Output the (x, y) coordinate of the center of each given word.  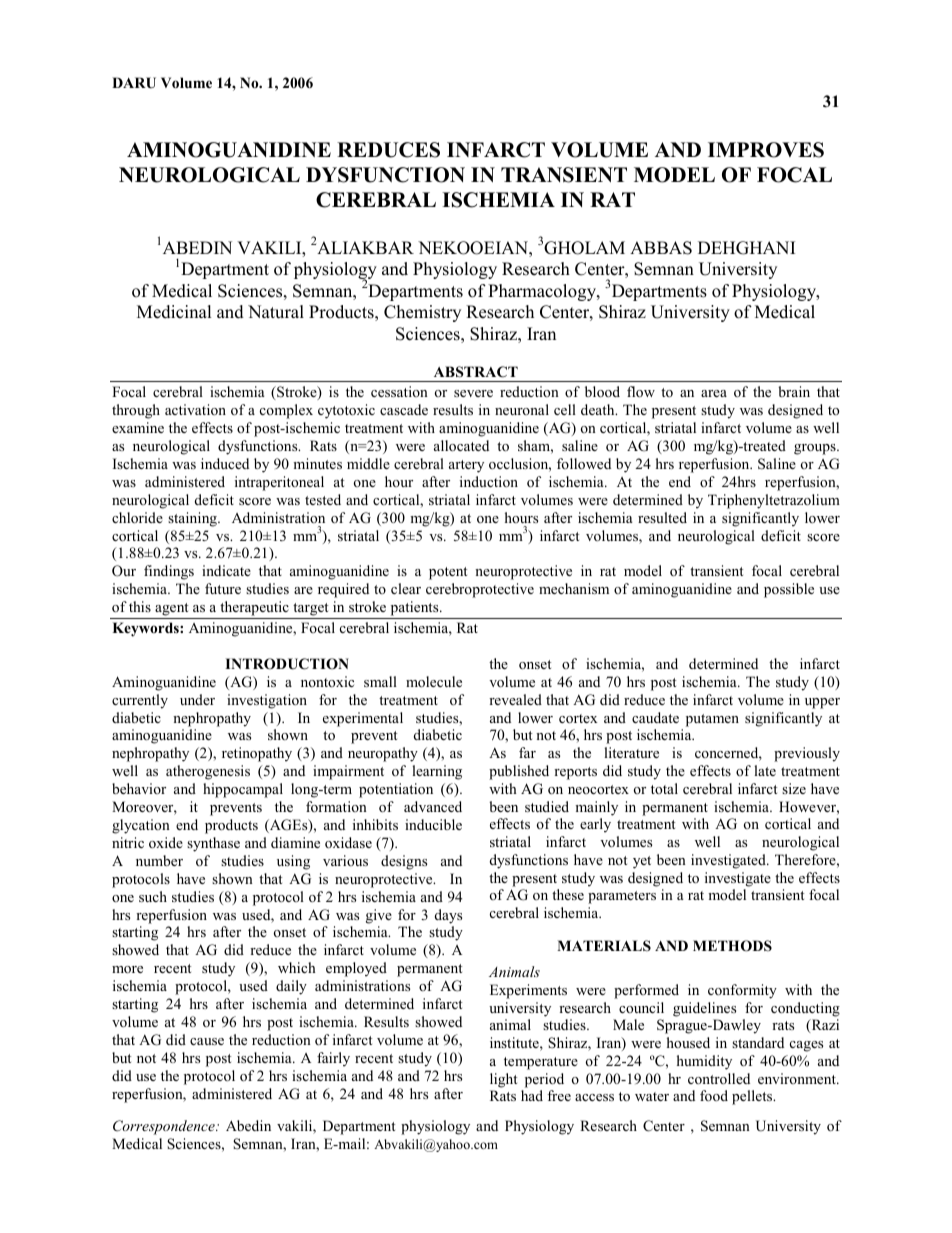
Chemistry (422, 313)
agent (172, 611)
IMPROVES (766, 150)
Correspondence (165, 1127)
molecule (434, 681)
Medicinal (174, 312)
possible (789, 590)
